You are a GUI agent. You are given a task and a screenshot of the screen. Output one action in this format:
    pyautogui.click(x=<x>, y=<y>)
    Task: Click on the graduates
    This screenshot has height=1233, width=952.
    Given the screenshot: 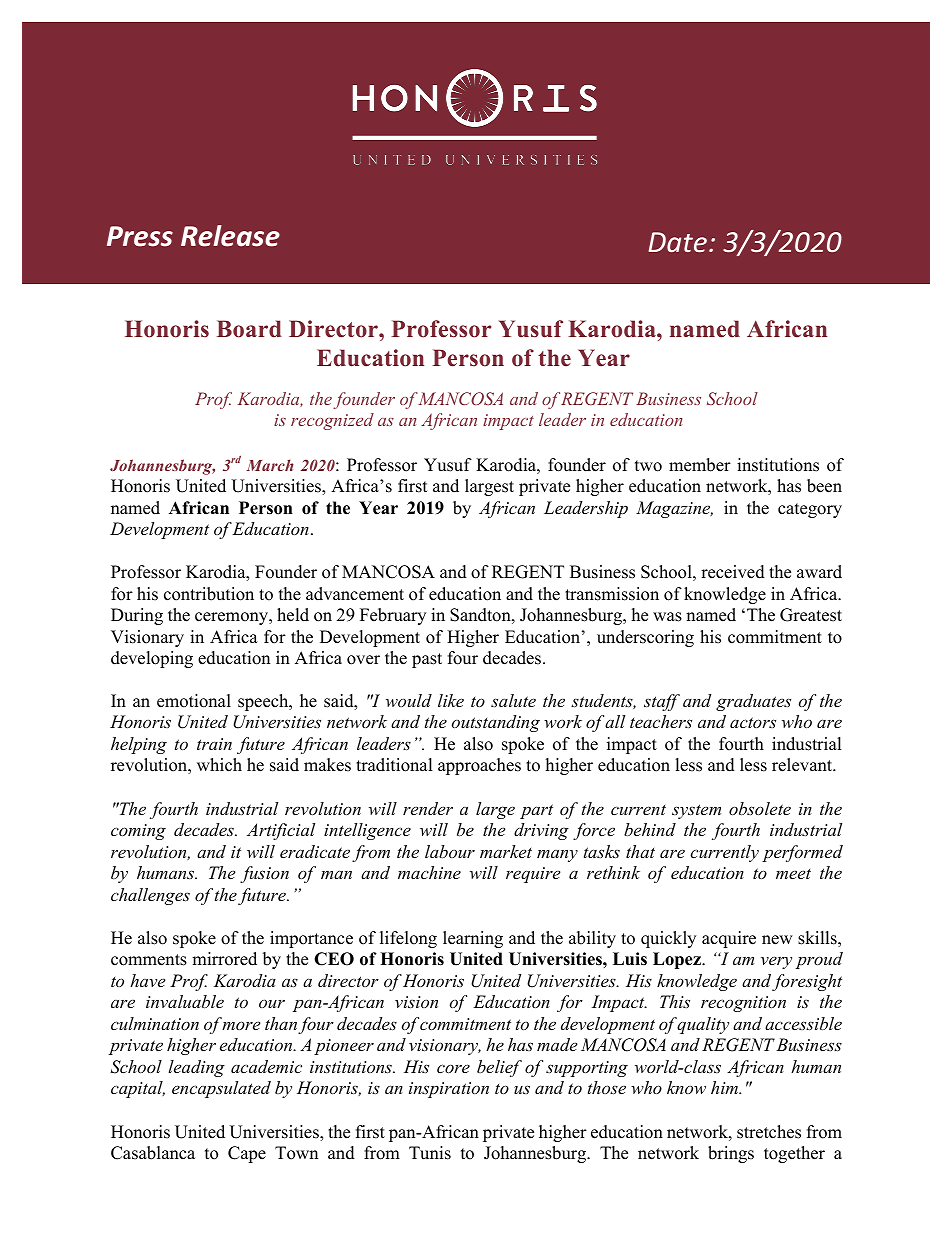 What is the action you would take?
    pyautogui.click(x=753, y=702)
